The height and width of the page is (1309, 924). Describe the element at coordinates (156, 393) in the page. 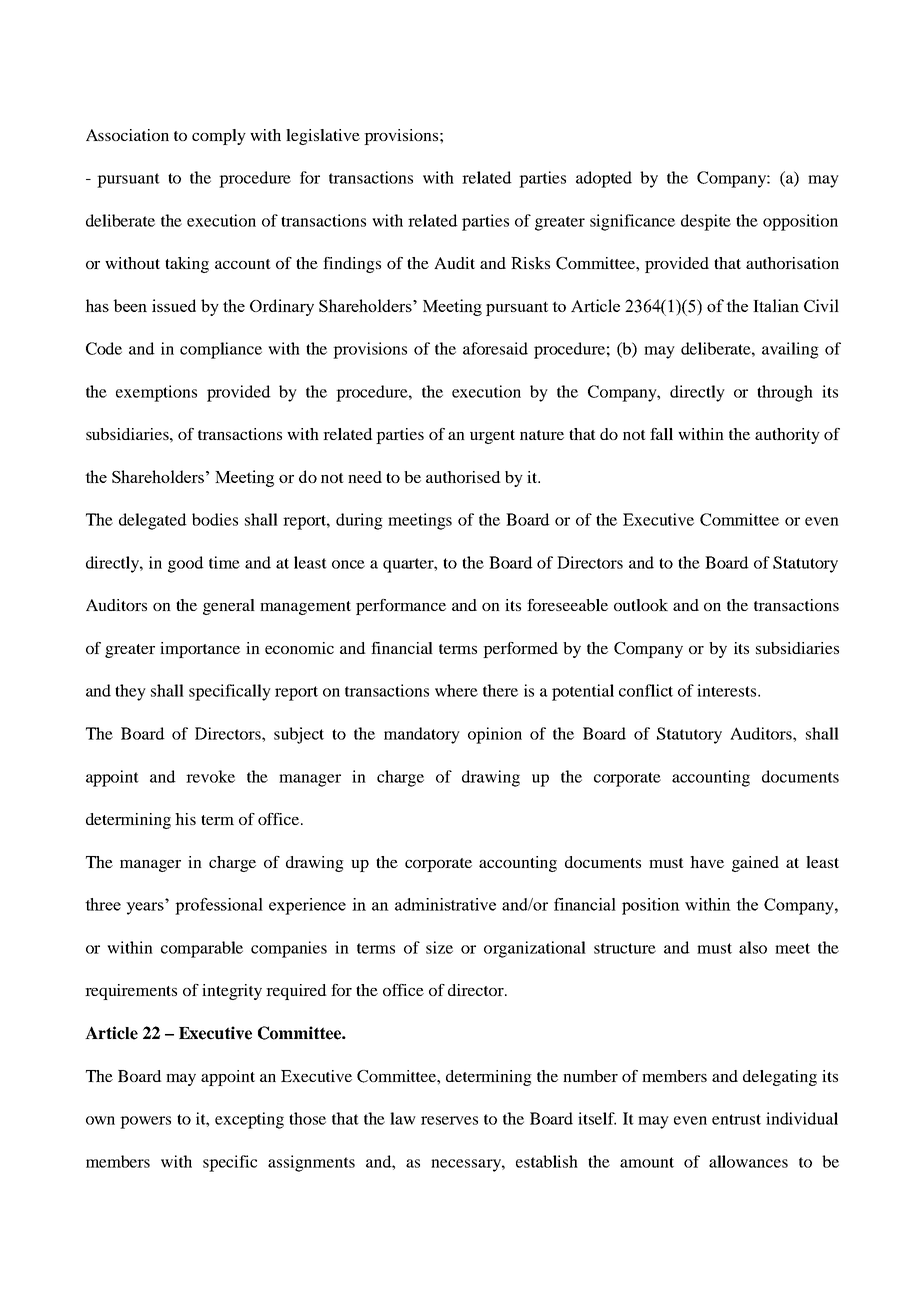

I see `exemptions` at that location.
